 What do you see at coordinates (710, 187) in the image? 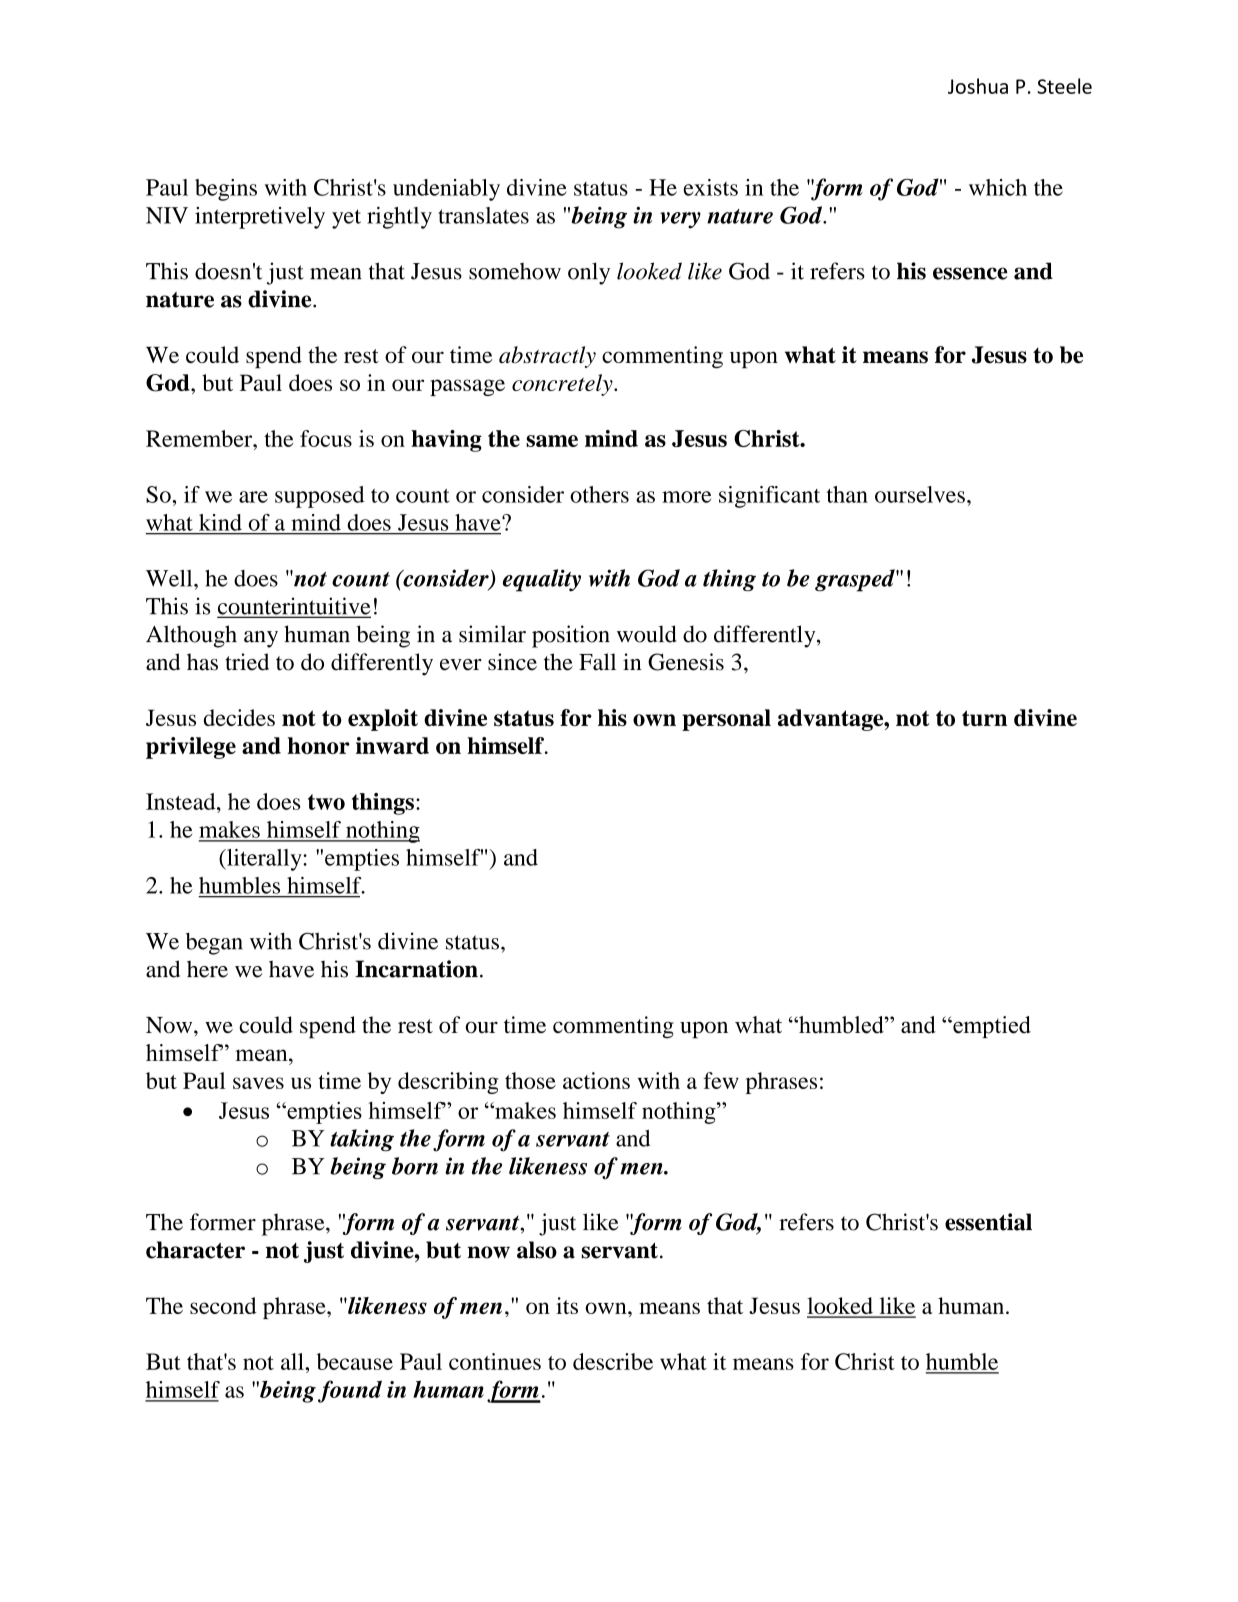
I see `exists` at bounding box center [710, 187].
